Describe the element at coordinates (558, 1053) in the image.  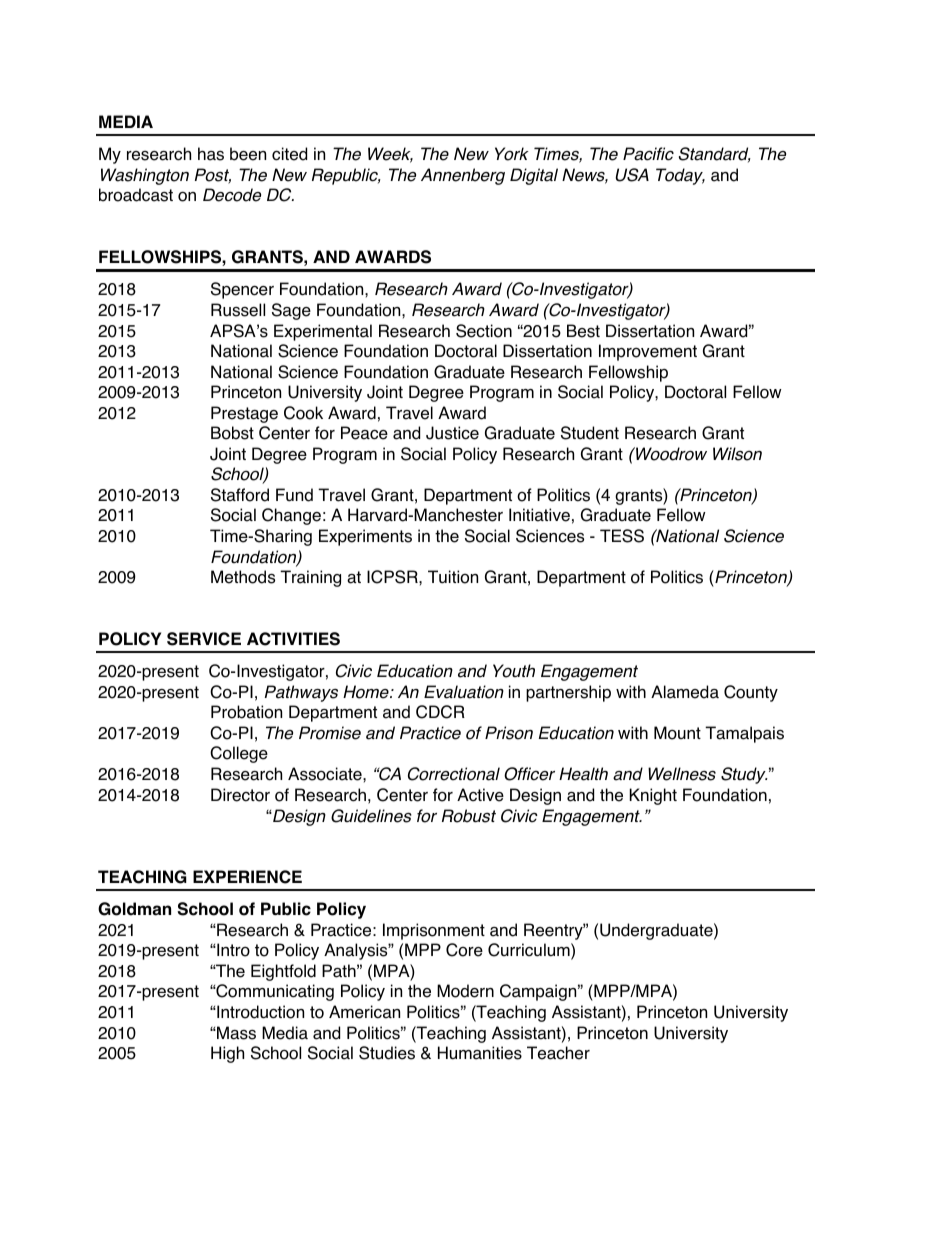
I see `Teacher` at that location.
